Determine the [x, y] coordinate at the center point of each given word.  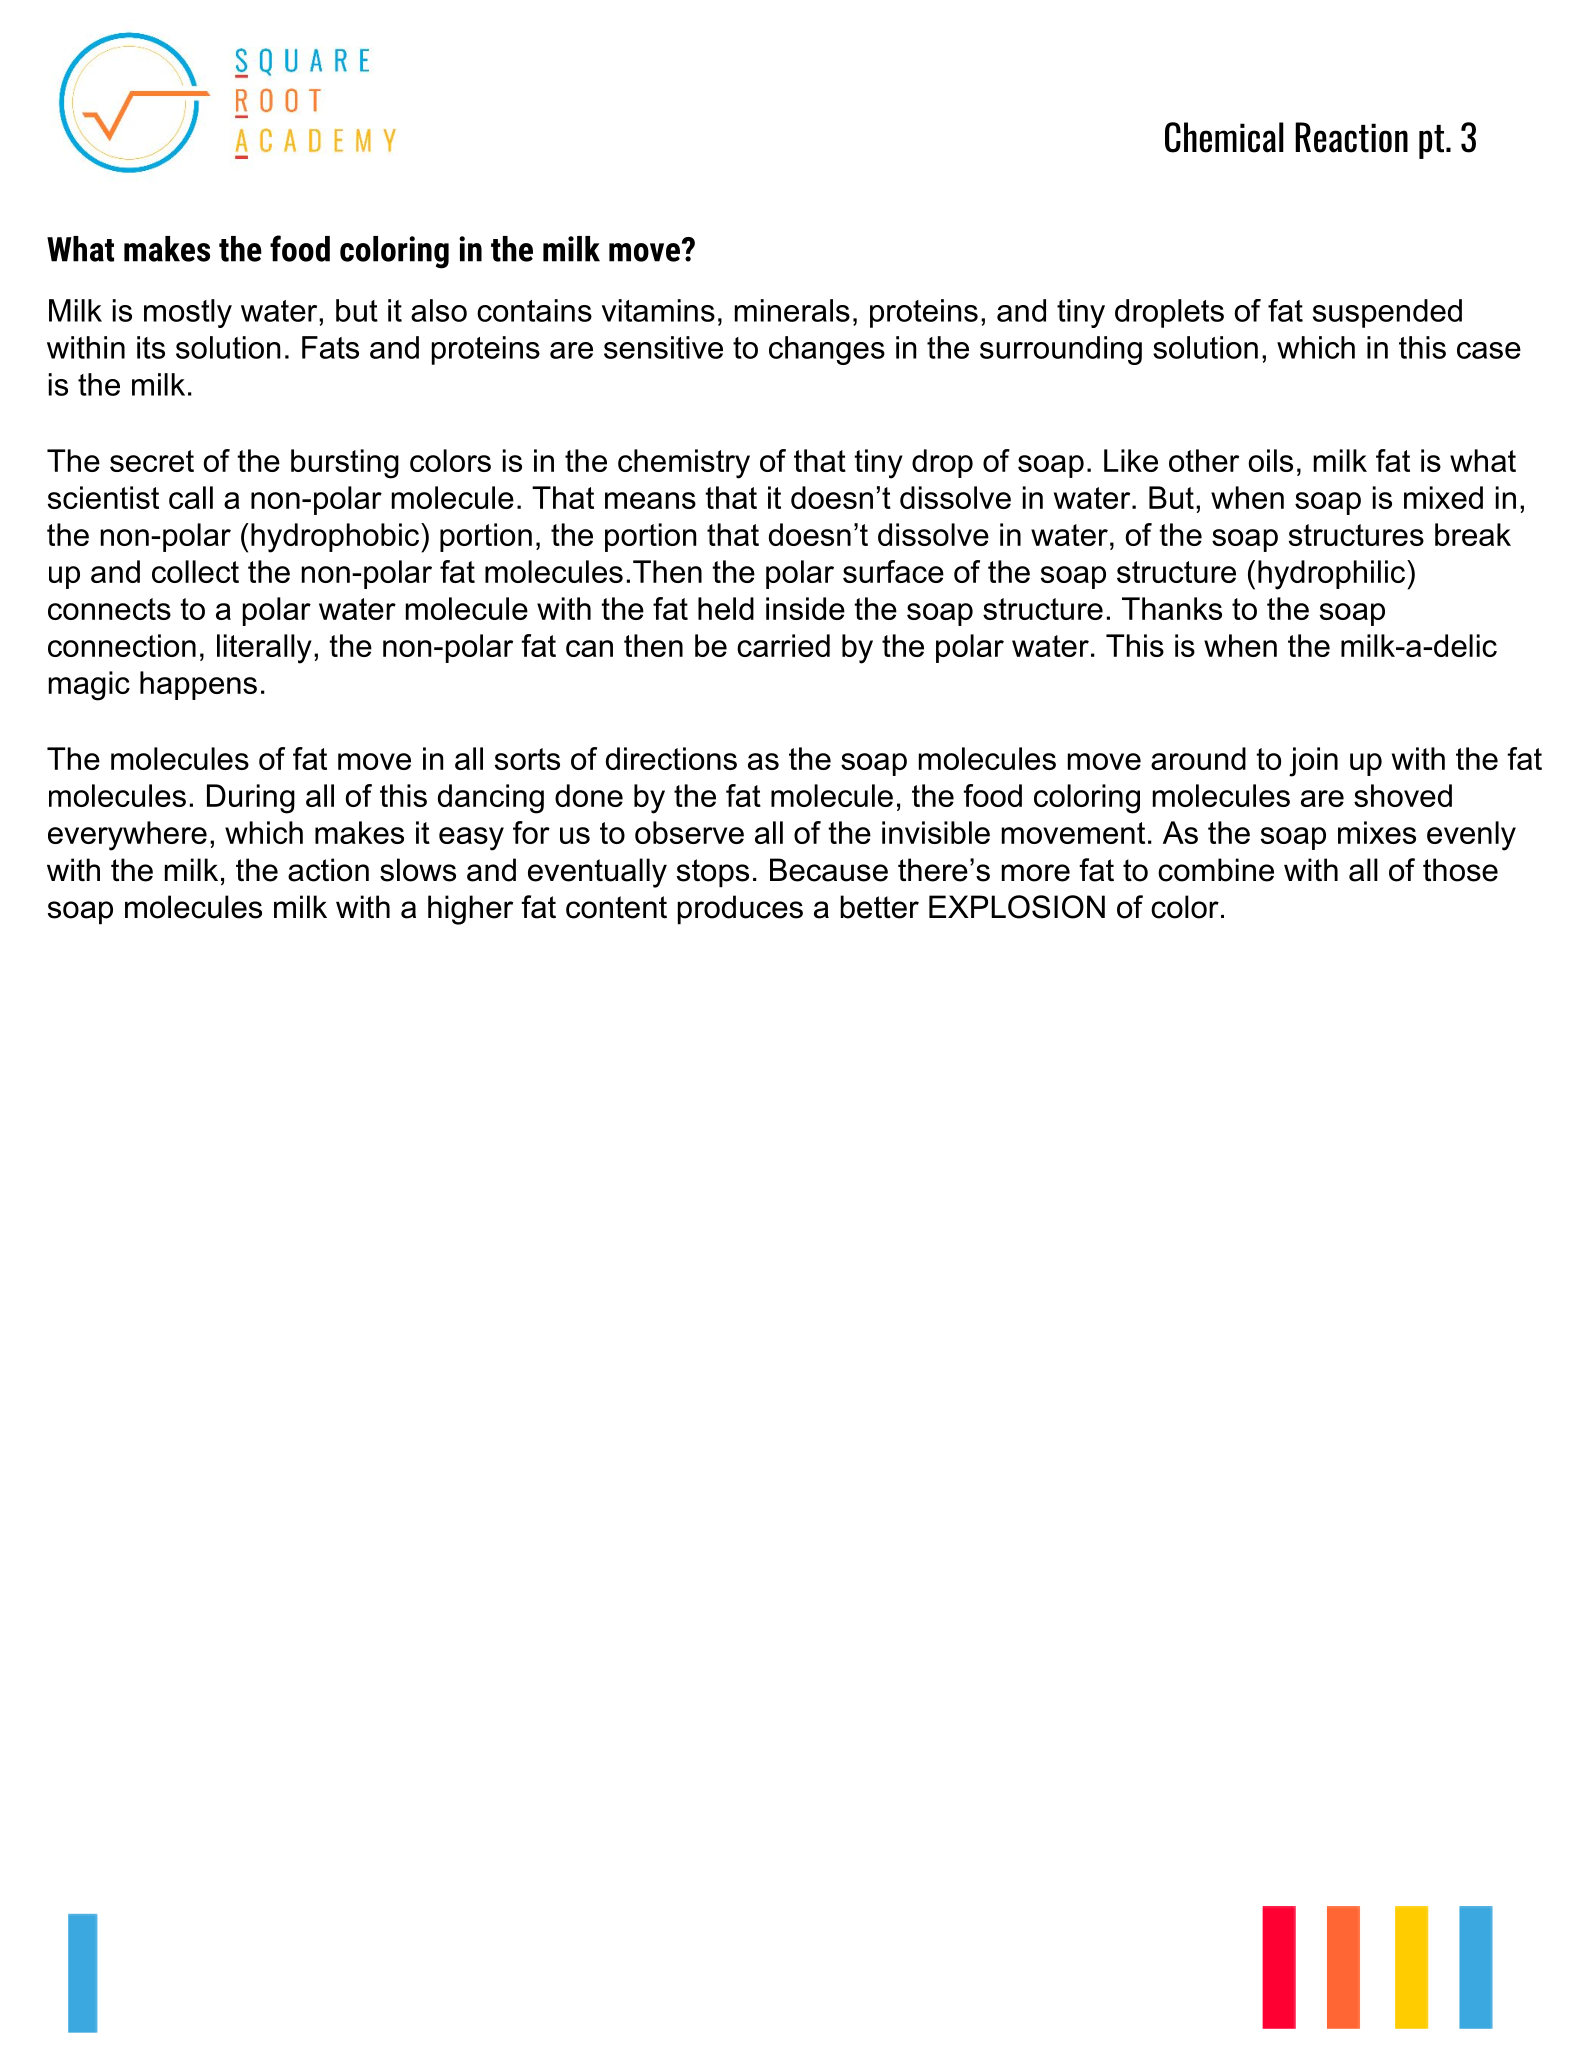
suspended [1387, 313]
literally [264, 649]
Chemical [1224, 137]
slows [418, 870]
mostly [188, 313]
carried [783, 645]
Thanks [1172, 608]
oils [1270, 460]
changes [827, 350]
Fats [330, 347]
